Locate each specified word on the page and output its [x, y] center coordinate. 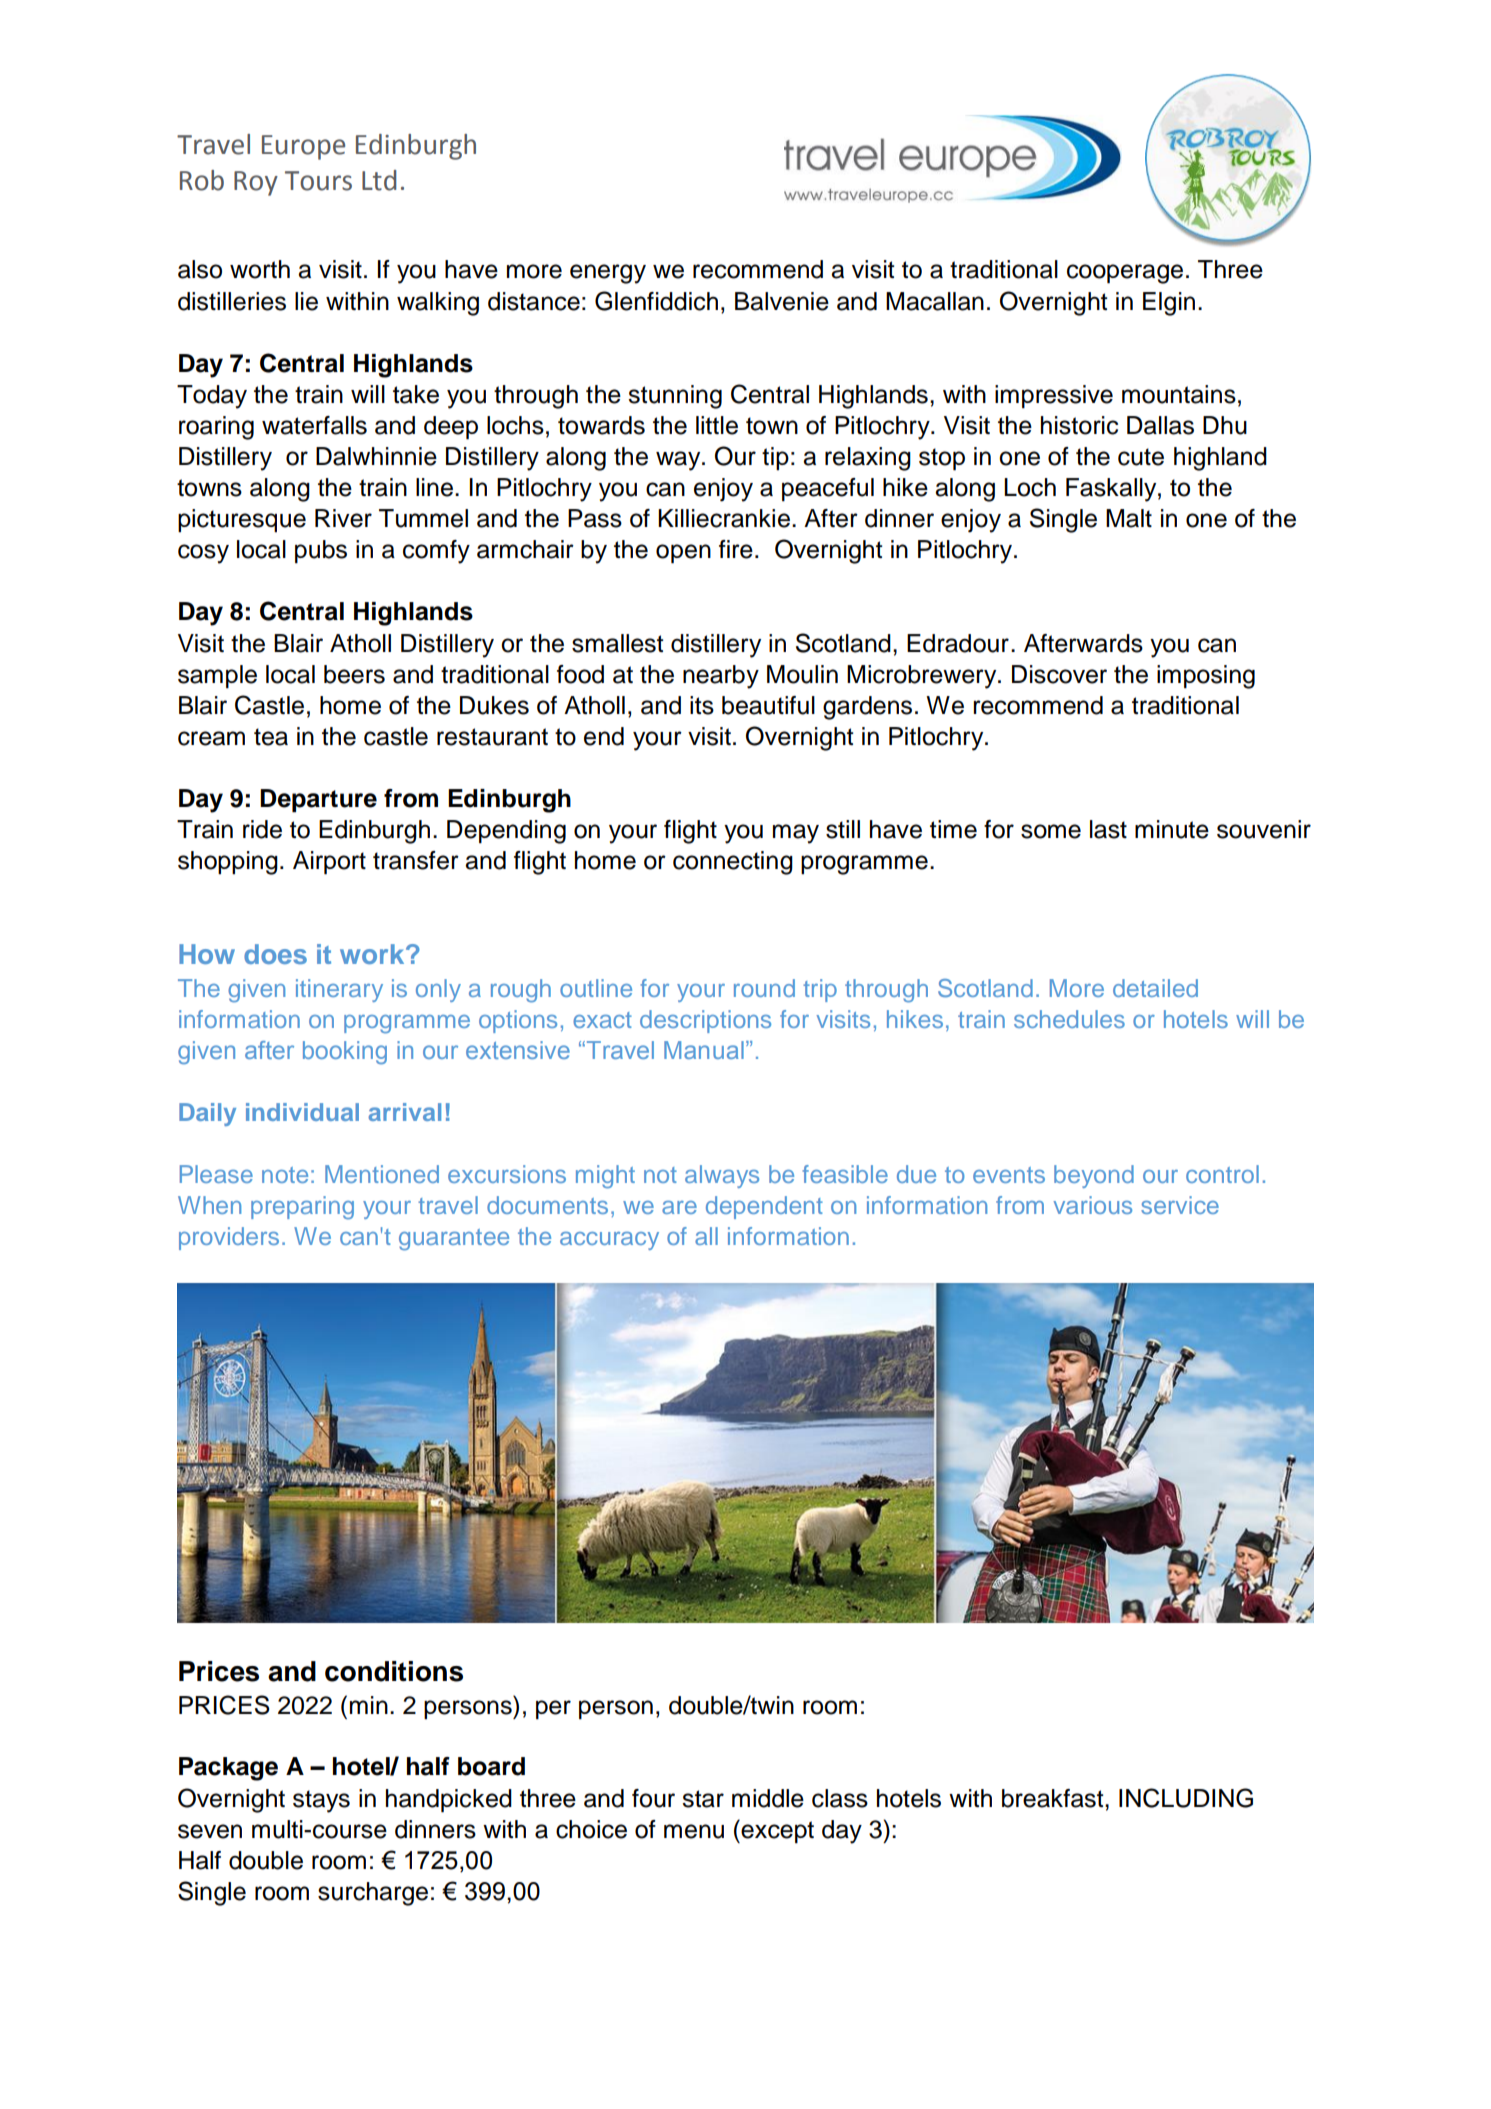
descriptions [705, 1021]
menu [694, 1831]
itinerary [339, 990]
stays [321, 1801]
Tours [318, 181]
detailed [1155, 988]
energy [608, 274]
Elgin [1169, 304]
